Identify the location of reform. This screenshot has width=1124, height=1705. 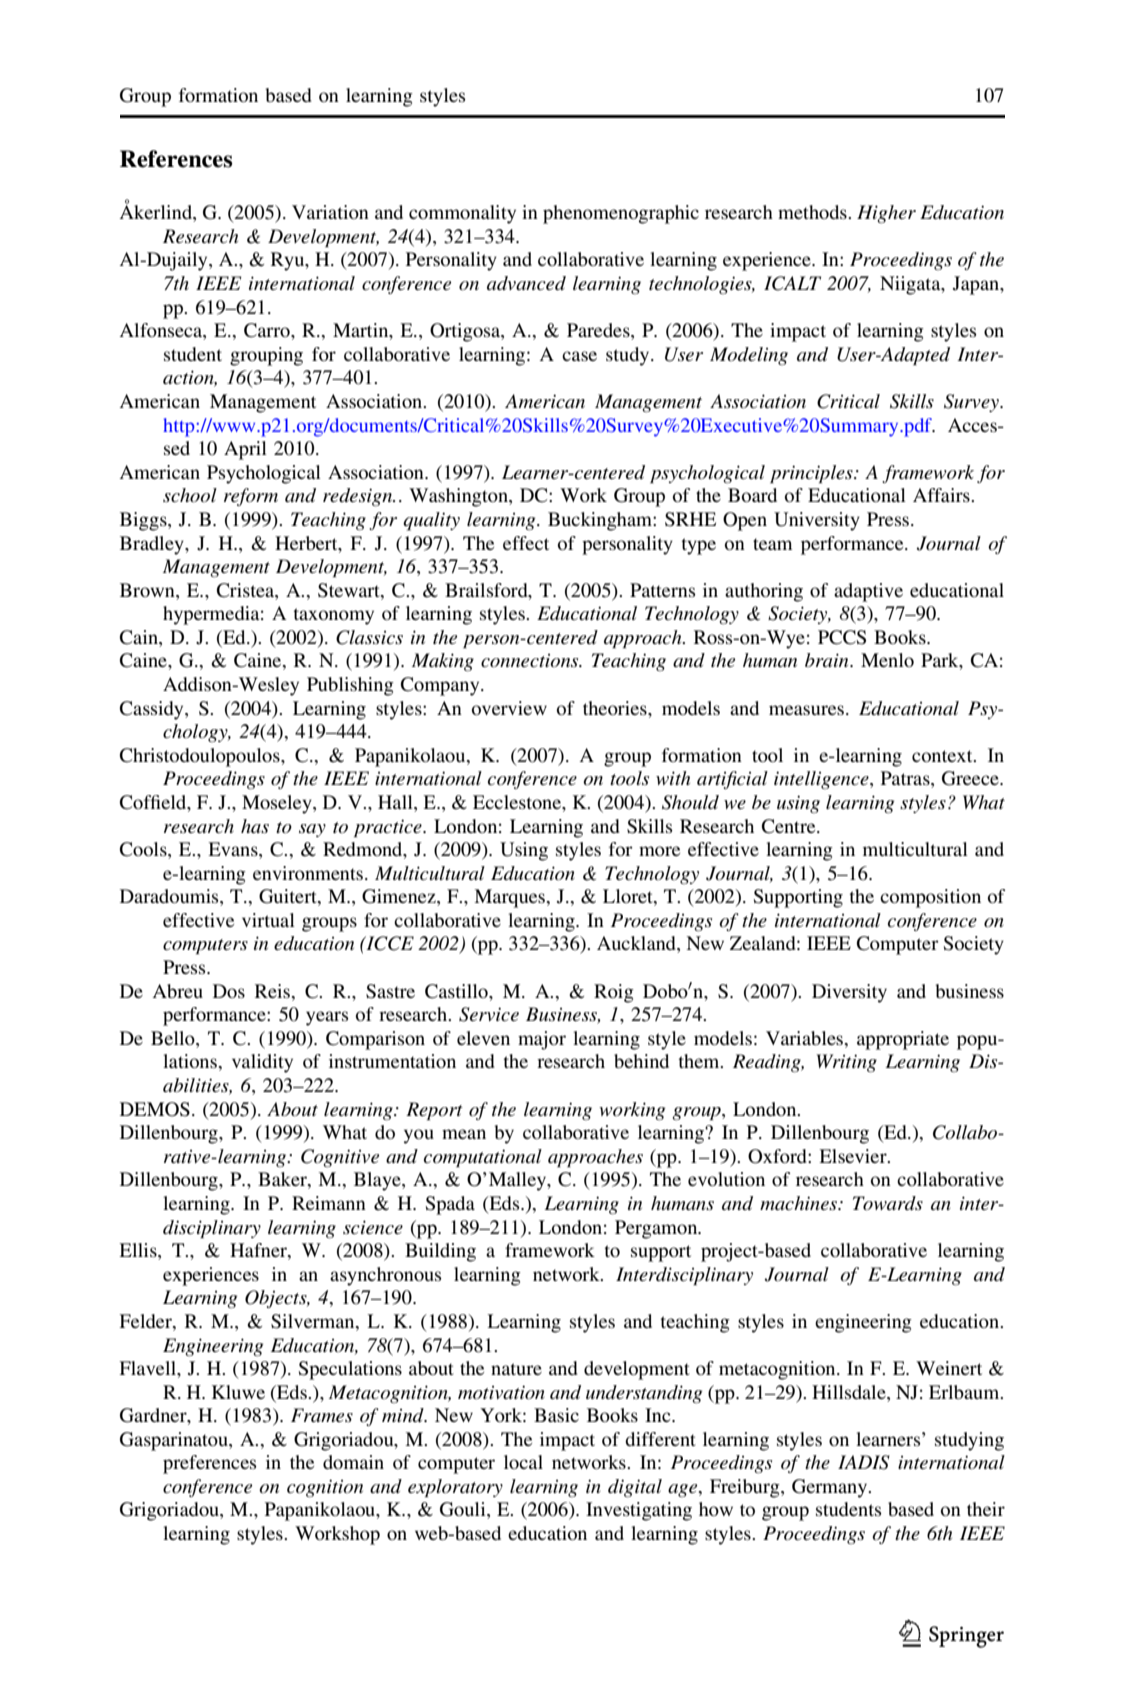
(251, 497).
